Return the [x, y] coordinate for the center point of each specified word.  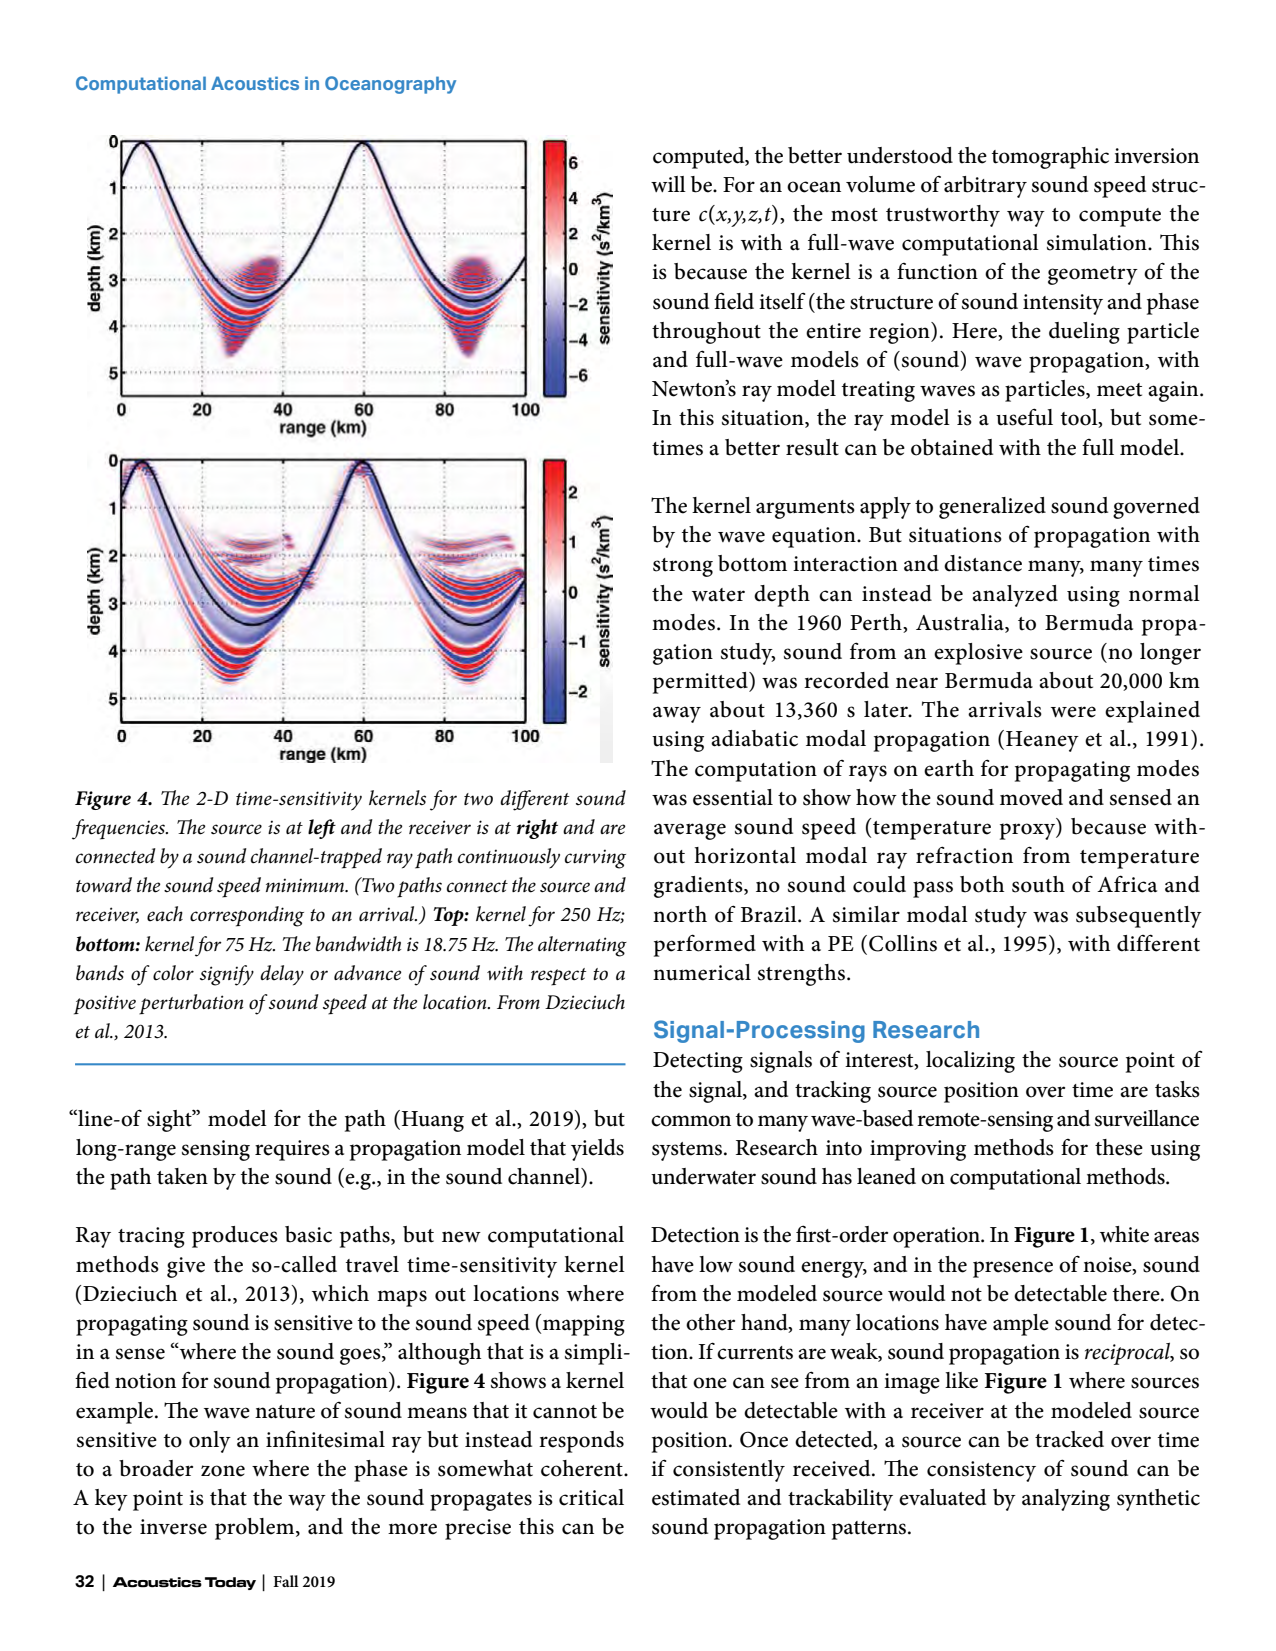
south [1038, 884]
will [668, 184]
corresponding [247, 916]
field [734, 301]
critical [591, 1497]
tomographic [1050, 158]
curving [595, 859]
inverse [173, 1527]
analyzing [1066, 1500]
